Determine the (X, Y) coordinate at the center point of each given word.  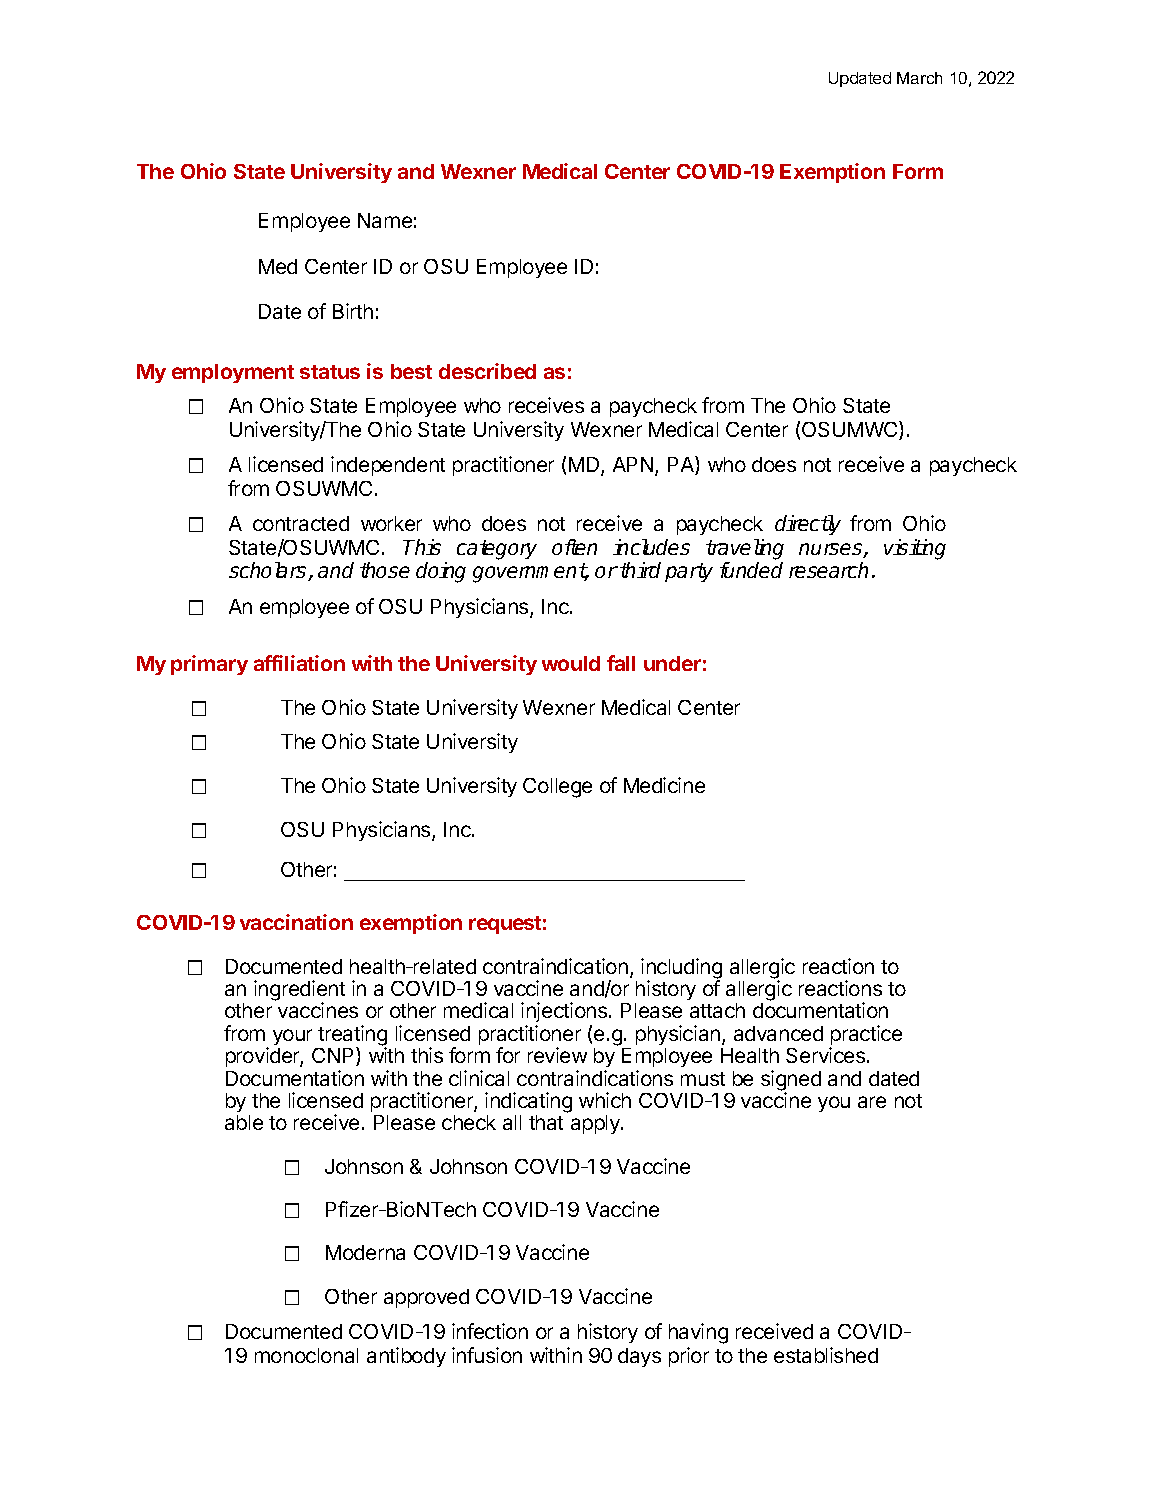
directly (808, 525)
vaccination (296, 922)
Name (385, 220)
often (574, 547)
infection (490, 1331)
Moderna (365, 1252)
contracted (301, 523)
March (919, 78)
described (487, 371)
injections (565, 1014)
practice (866, 1036)
